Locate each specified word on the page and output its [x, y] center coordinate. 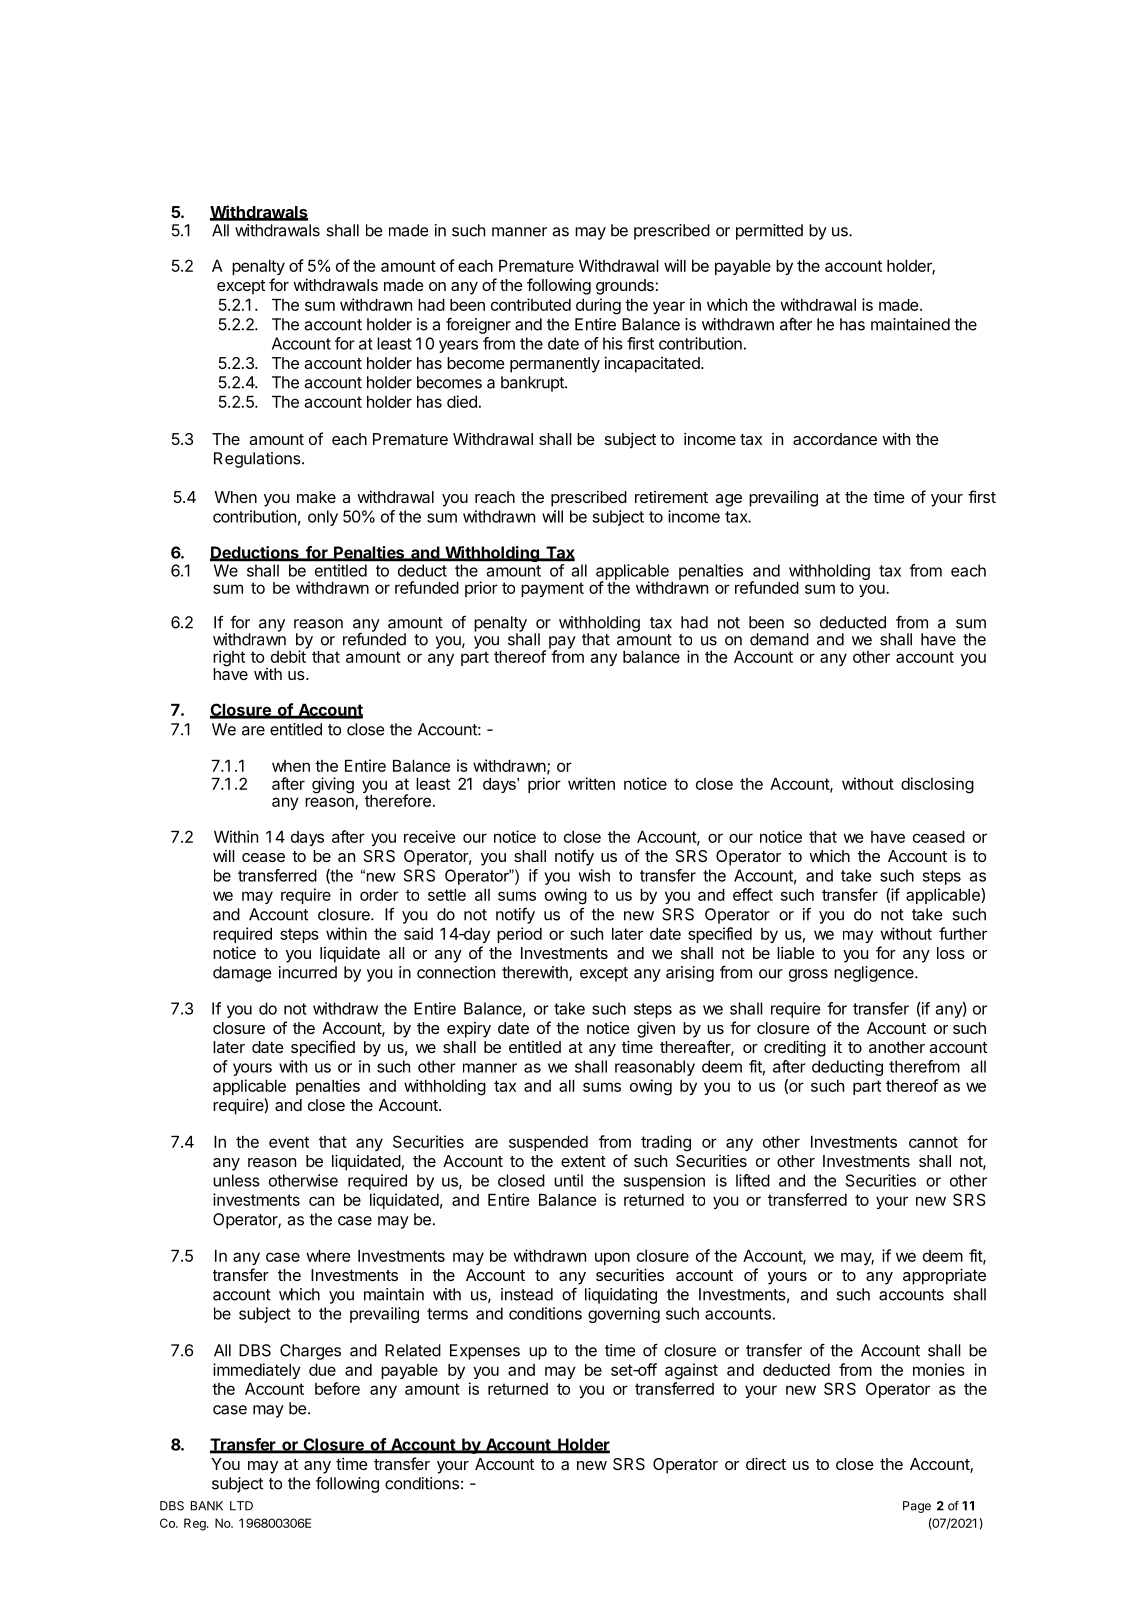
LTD [241, 1506]
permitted [769, 232]
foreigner [478, 325]
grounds [625, 287]
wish [594, 875]
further [963, 933]
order [379, 895]
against [691, 1371]
